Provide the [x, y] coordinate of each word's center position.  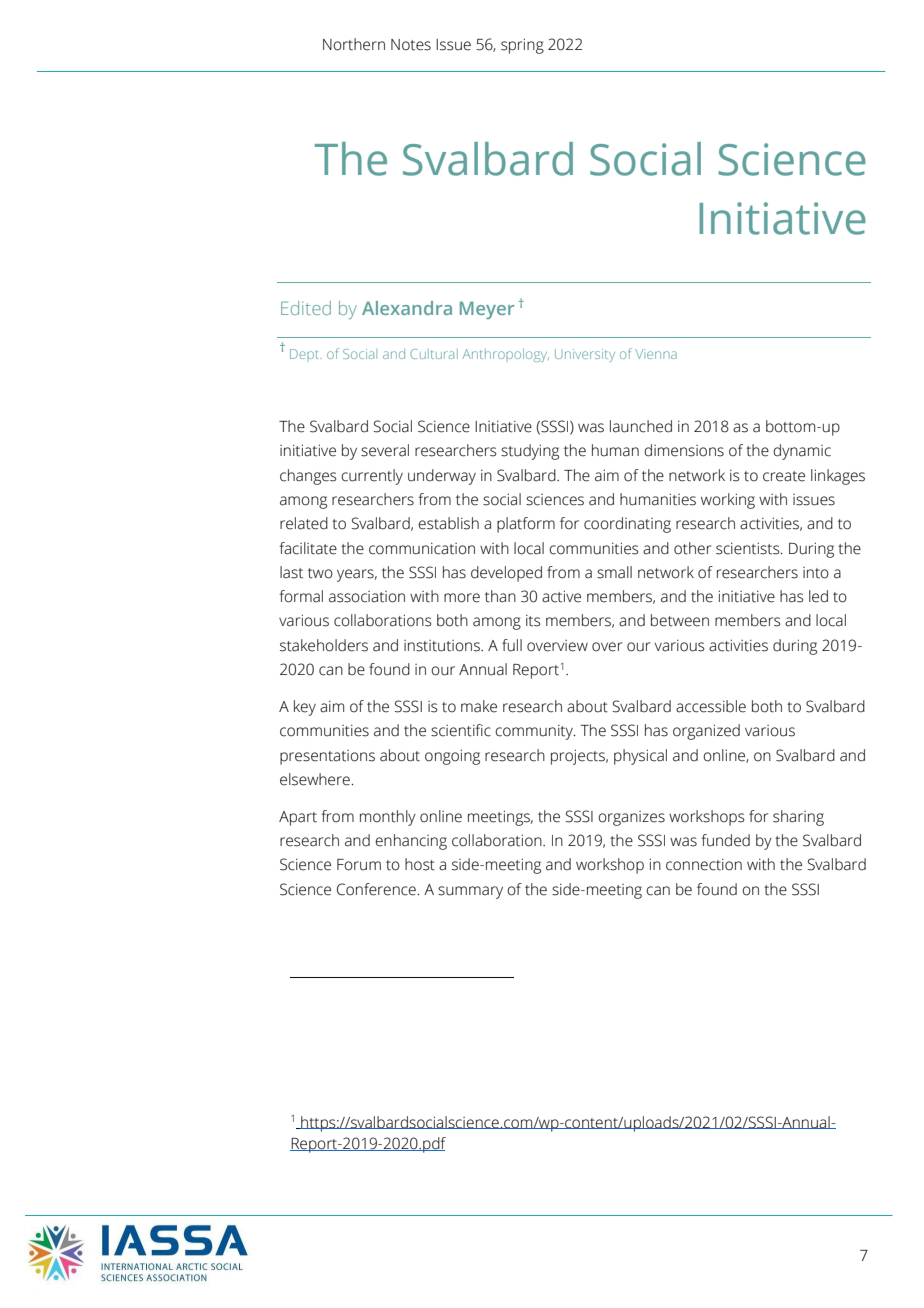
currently [372, 477]
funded [725, 840]
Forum [359, 865]
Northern [354, 44]
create [784, 476]
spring [522, 46]
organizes [631, 818]
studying [530, 452]
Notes [411, 45]
